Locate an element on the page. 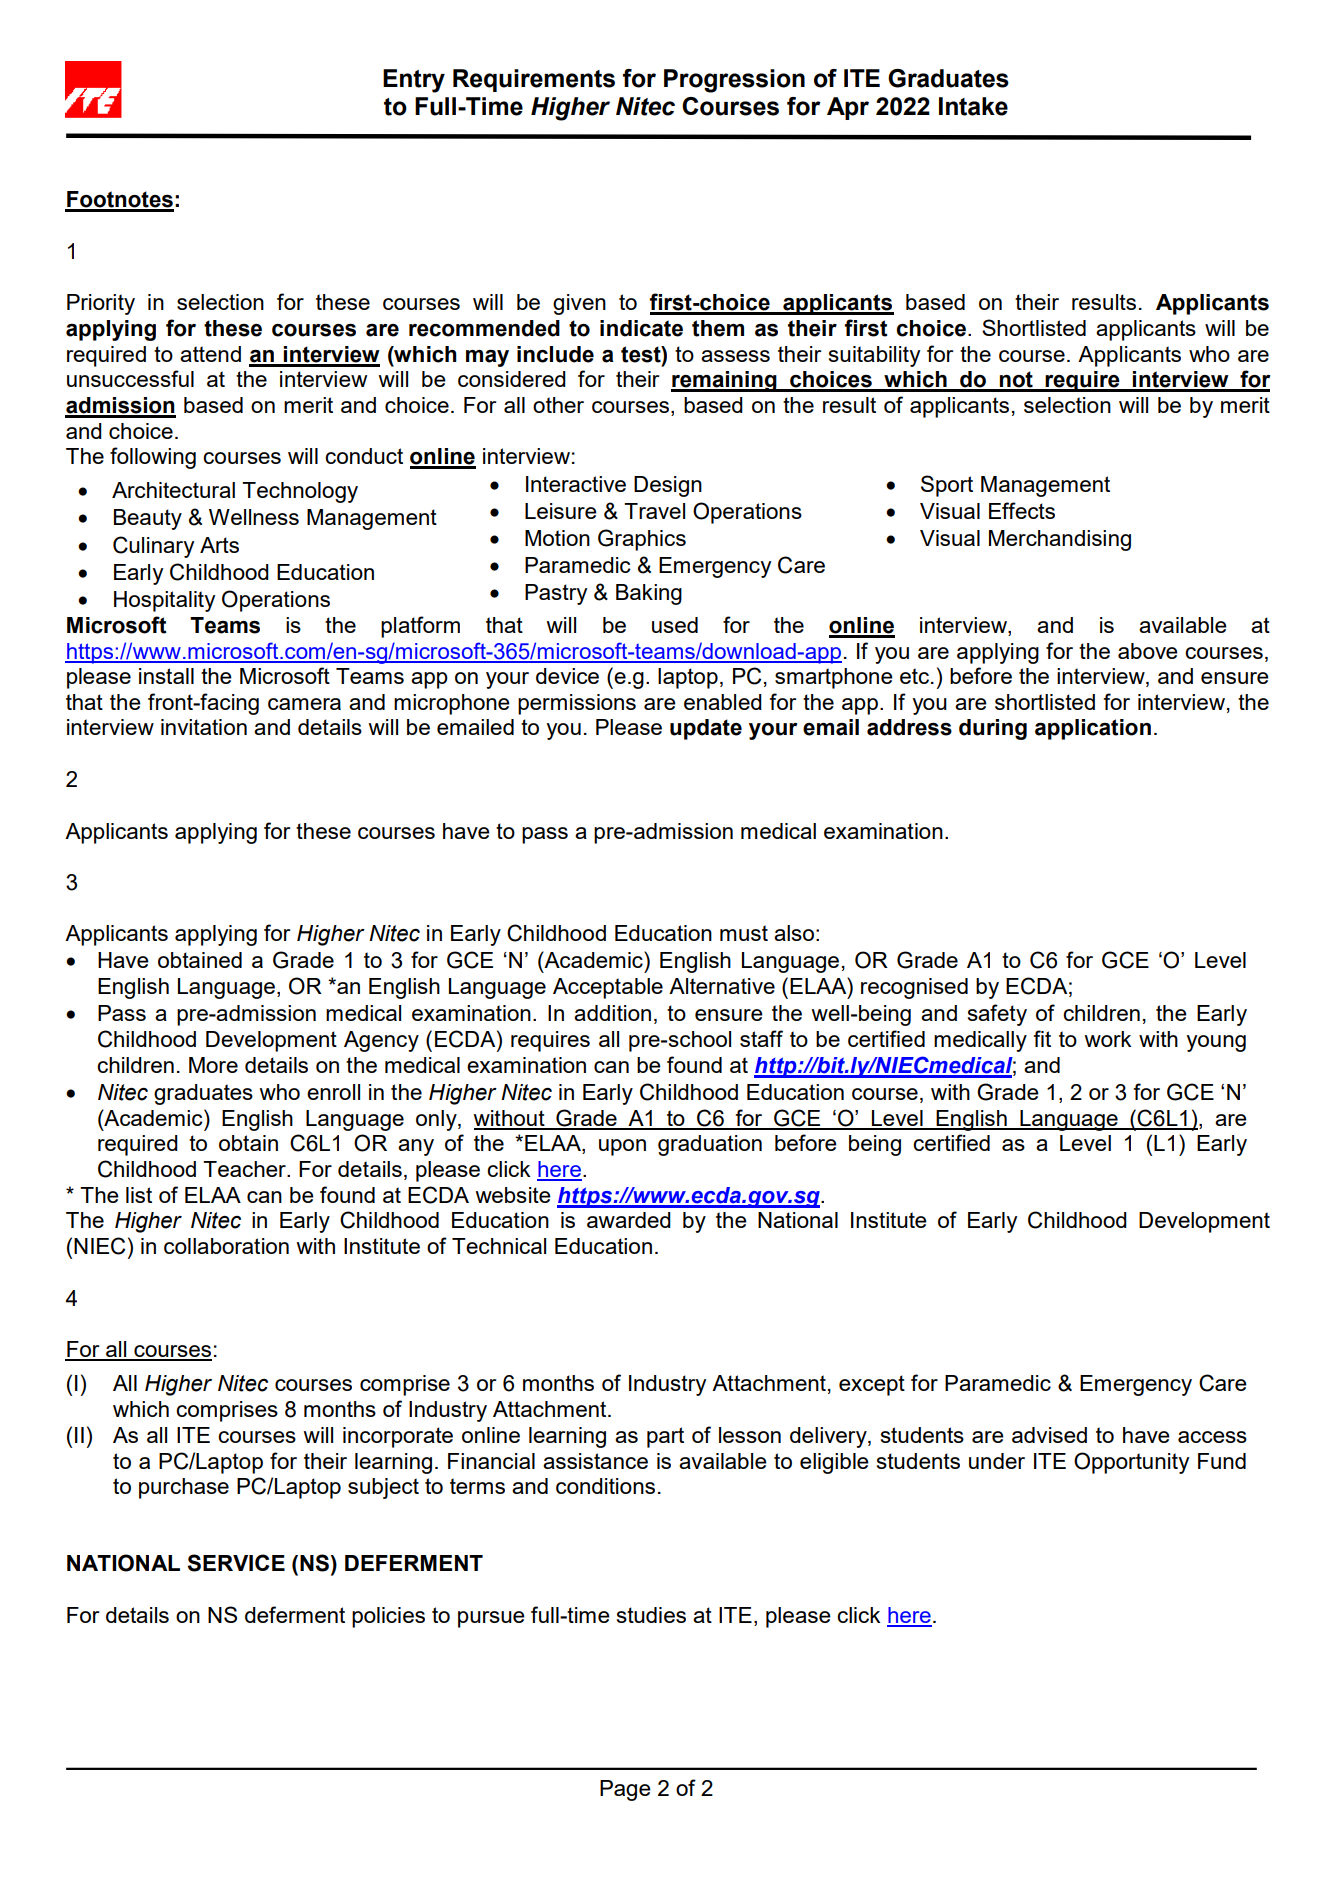  Merchandising is located at coordinates (1060, 540).
